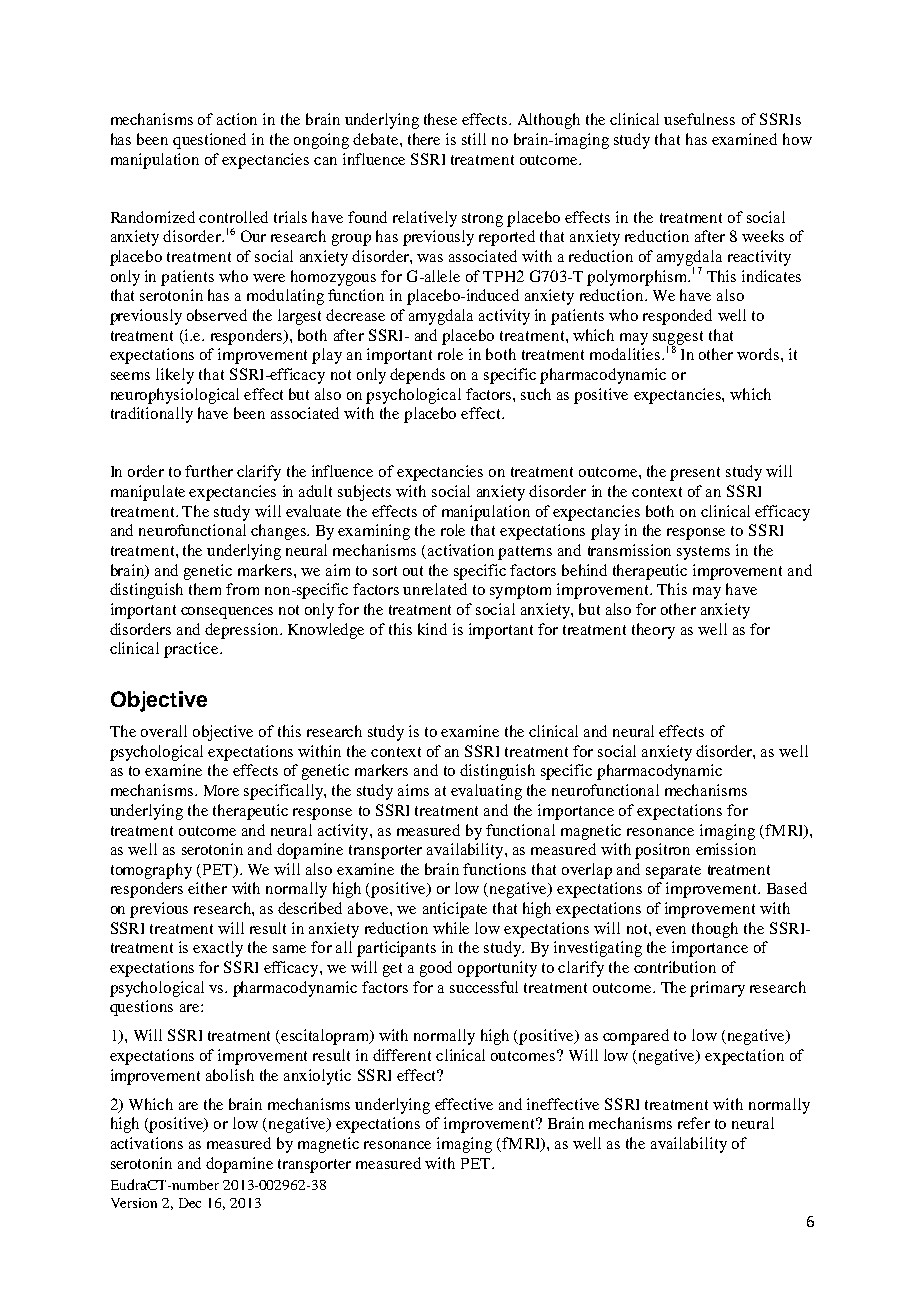  Describe the element at coordinates (134, 1203) in the document. I see `Version` at that location.
